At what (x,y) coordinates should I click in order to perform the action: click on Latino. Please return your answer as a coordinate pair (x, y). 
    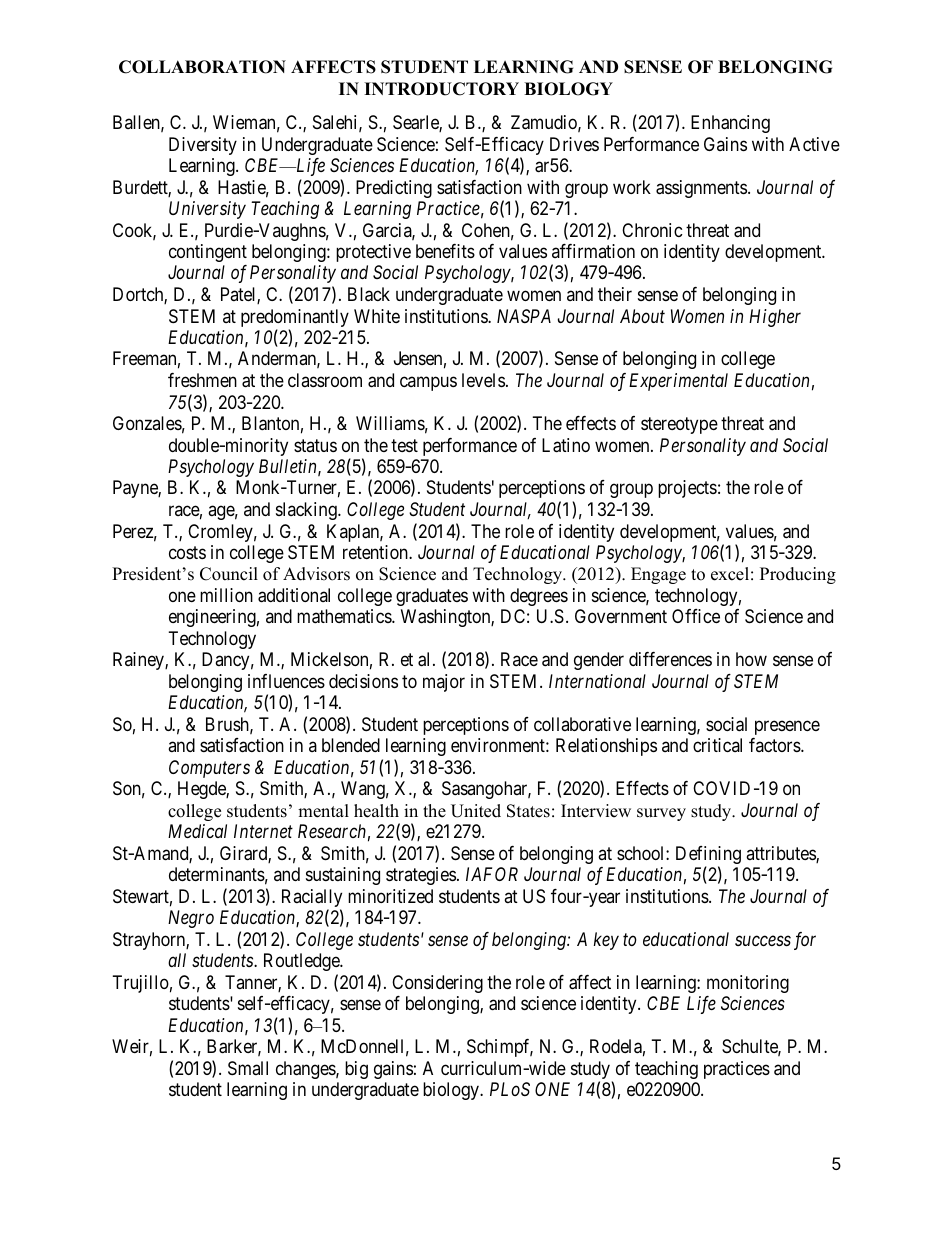
    Looking at the image, I should click on (566, 445).
